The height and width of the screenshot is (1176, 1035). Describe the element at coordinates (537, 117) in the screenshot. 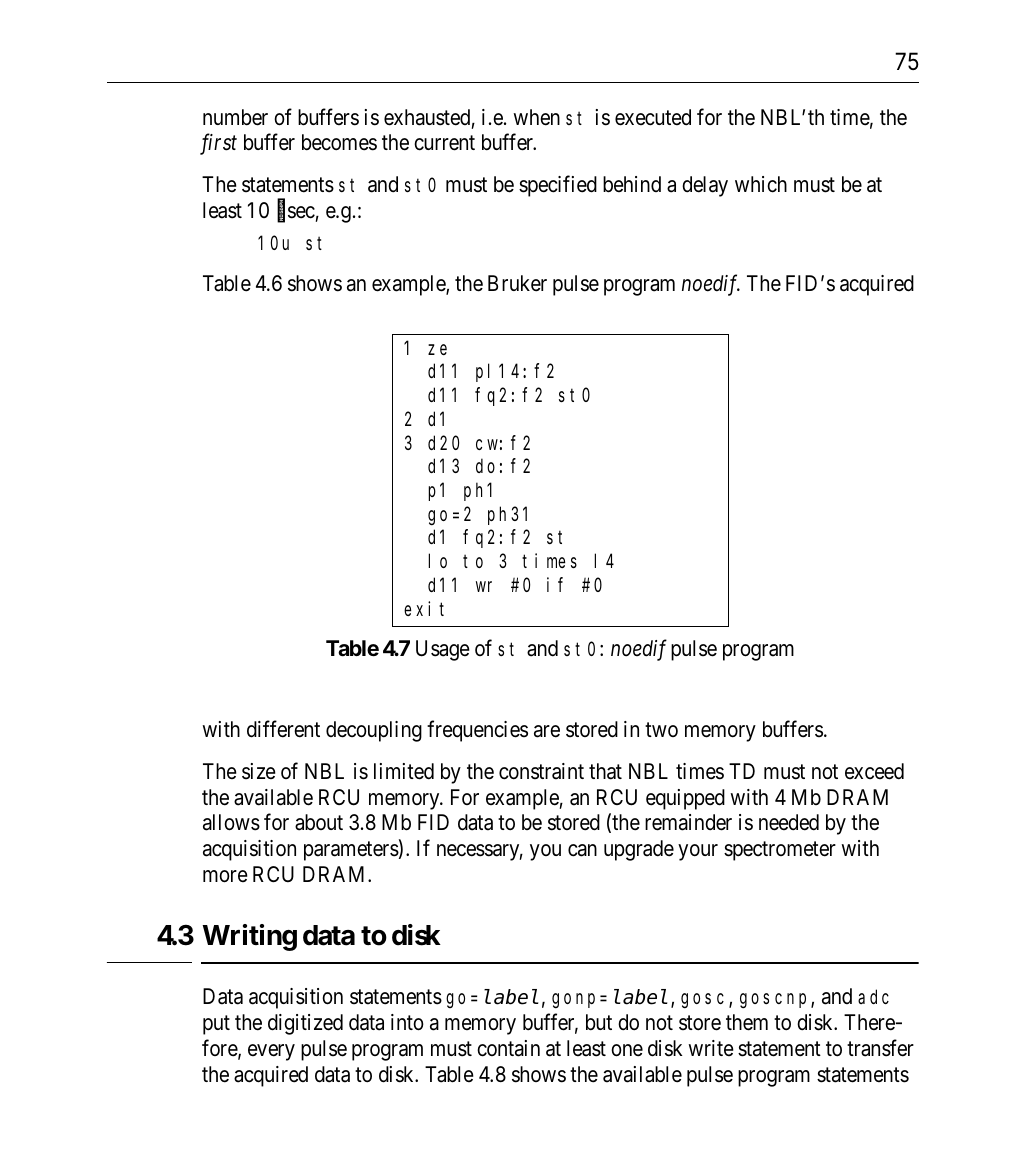

I see `when` at that location.
